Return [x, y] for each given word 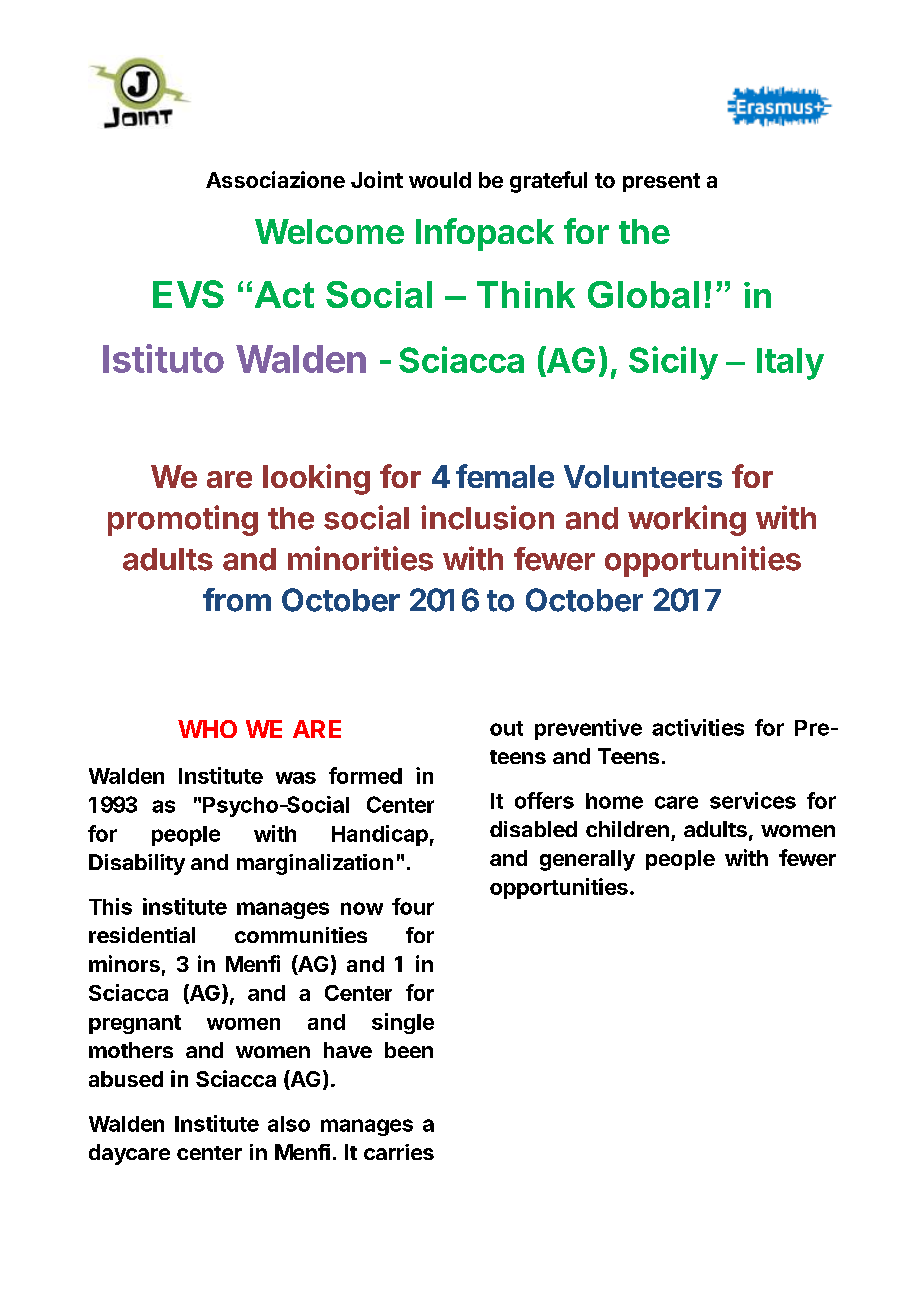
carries [399, 1152]
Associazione [275, 179]
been [409, 1050]
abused [126, 1079]
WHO [207, 729]
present [661, 182]
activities [698, 727]
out [506, 728]
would [440, 180]
